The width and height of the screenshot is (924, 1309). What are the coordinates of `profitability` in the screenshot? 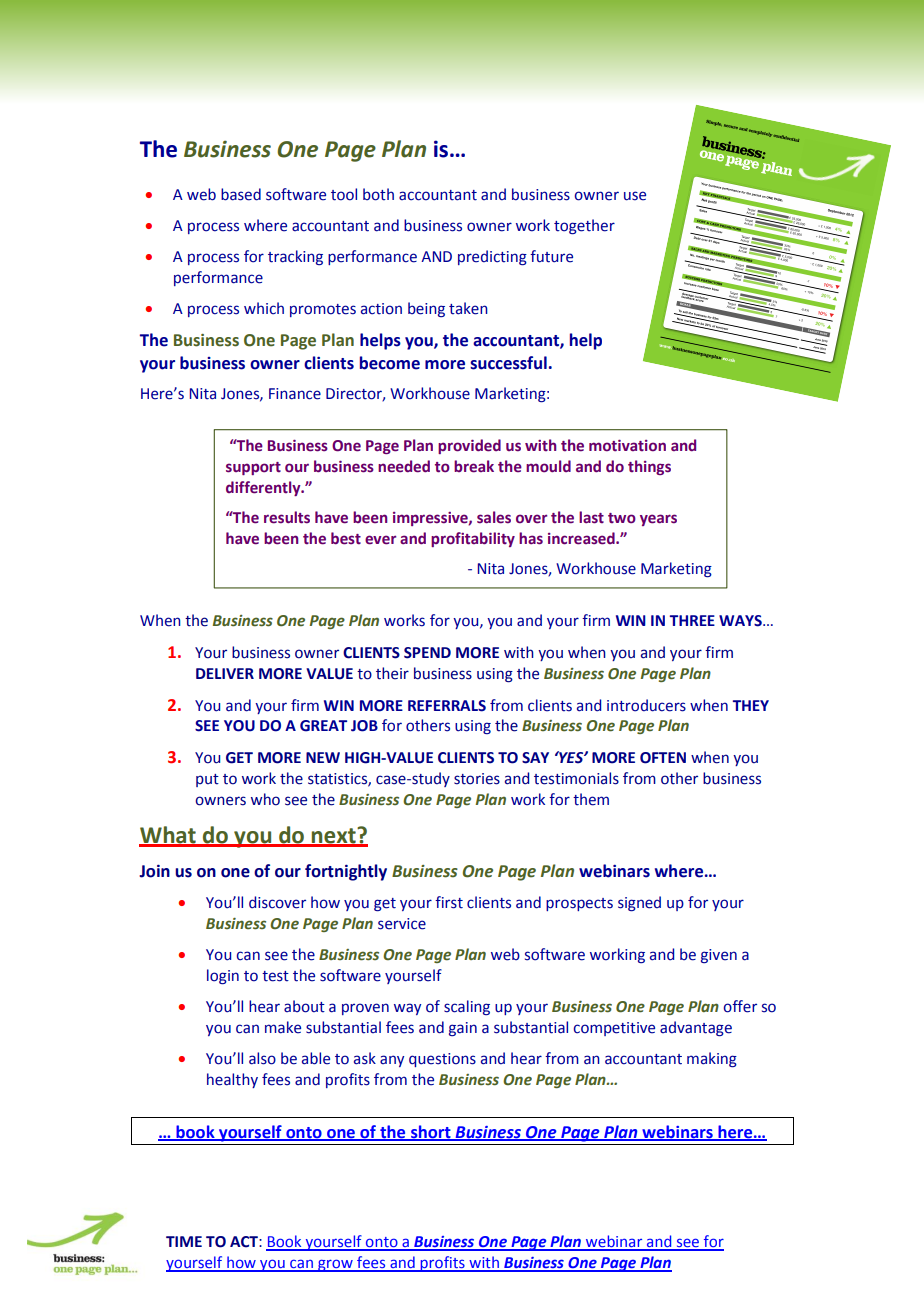 It's located at (473, 539).
